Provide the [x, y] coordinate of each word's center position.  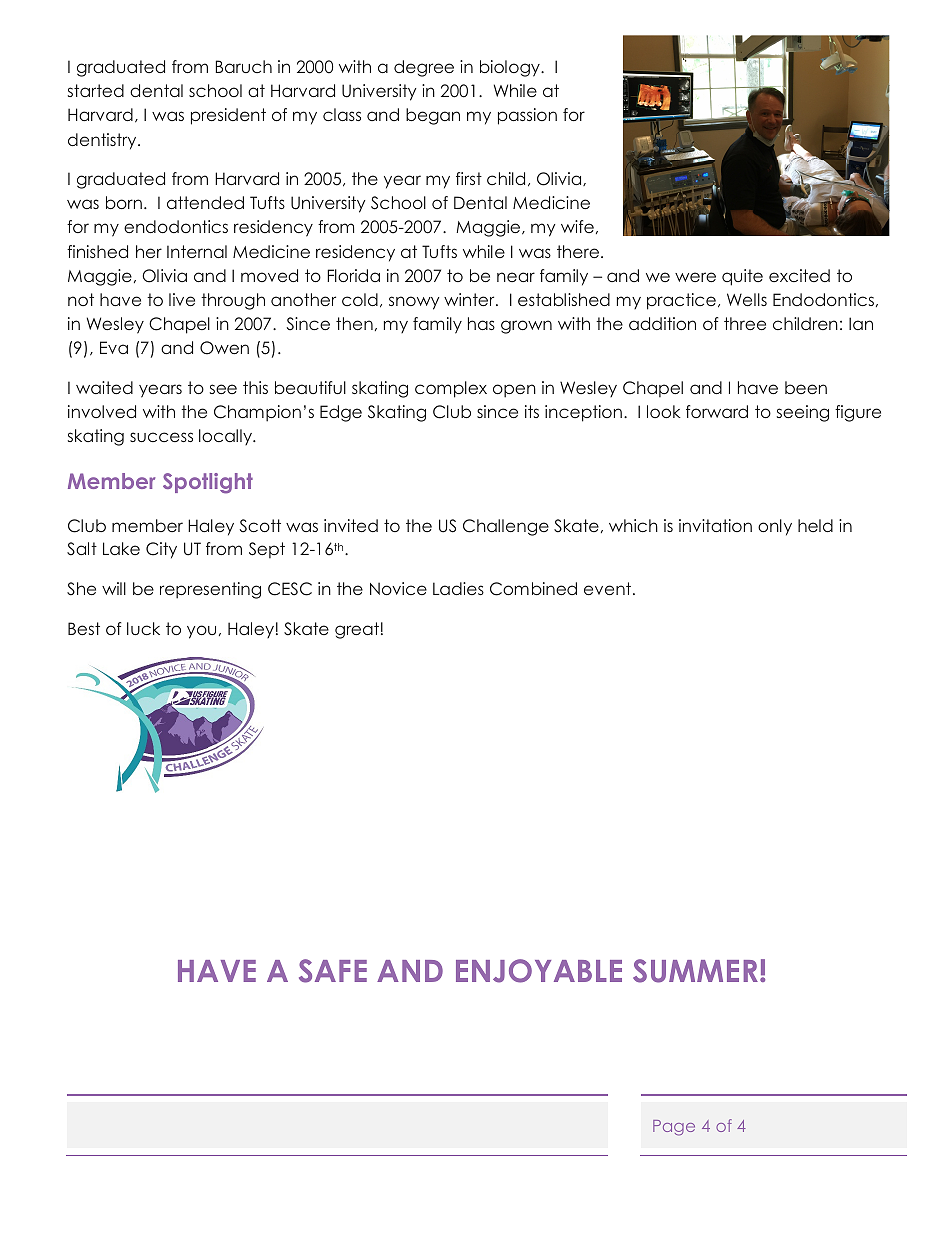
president [228, 116]
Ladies [458, 588]
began [433, 116]
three [745, 323]
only [775, 527]
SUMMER [695, 971]
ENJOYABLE [539, 971]
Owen [224, 348]
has [481, 323]
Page [674, 1128]
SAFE [333, 971]
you [201, 632]
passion [527, 116]
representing [210, 590]
